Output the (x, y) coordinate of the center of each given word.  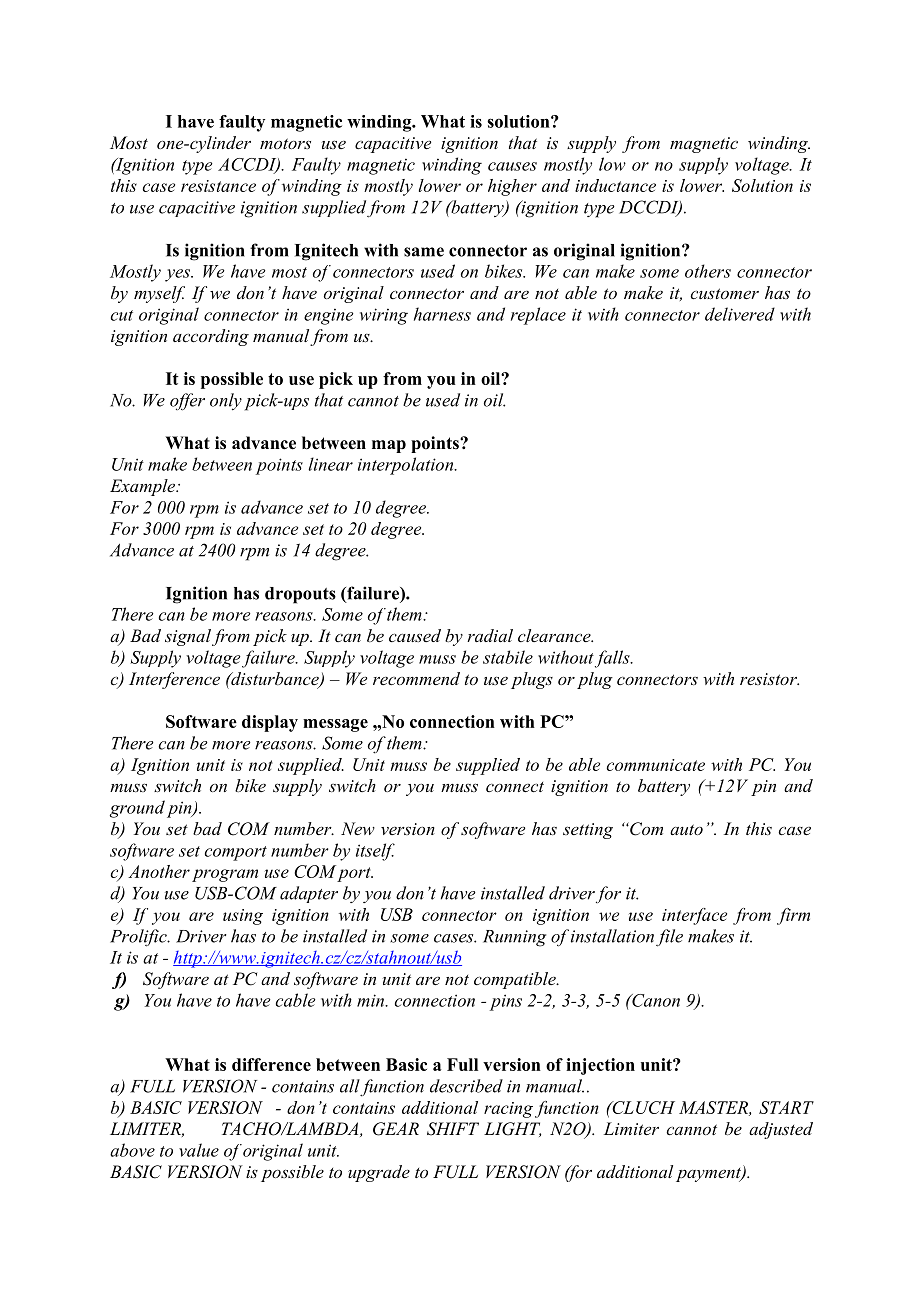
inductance (615, 185)
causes (512, 166)
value (199, 1150)
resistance (218, 186)
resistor (769, 679)
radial (490, 635)
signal (188, 637)
